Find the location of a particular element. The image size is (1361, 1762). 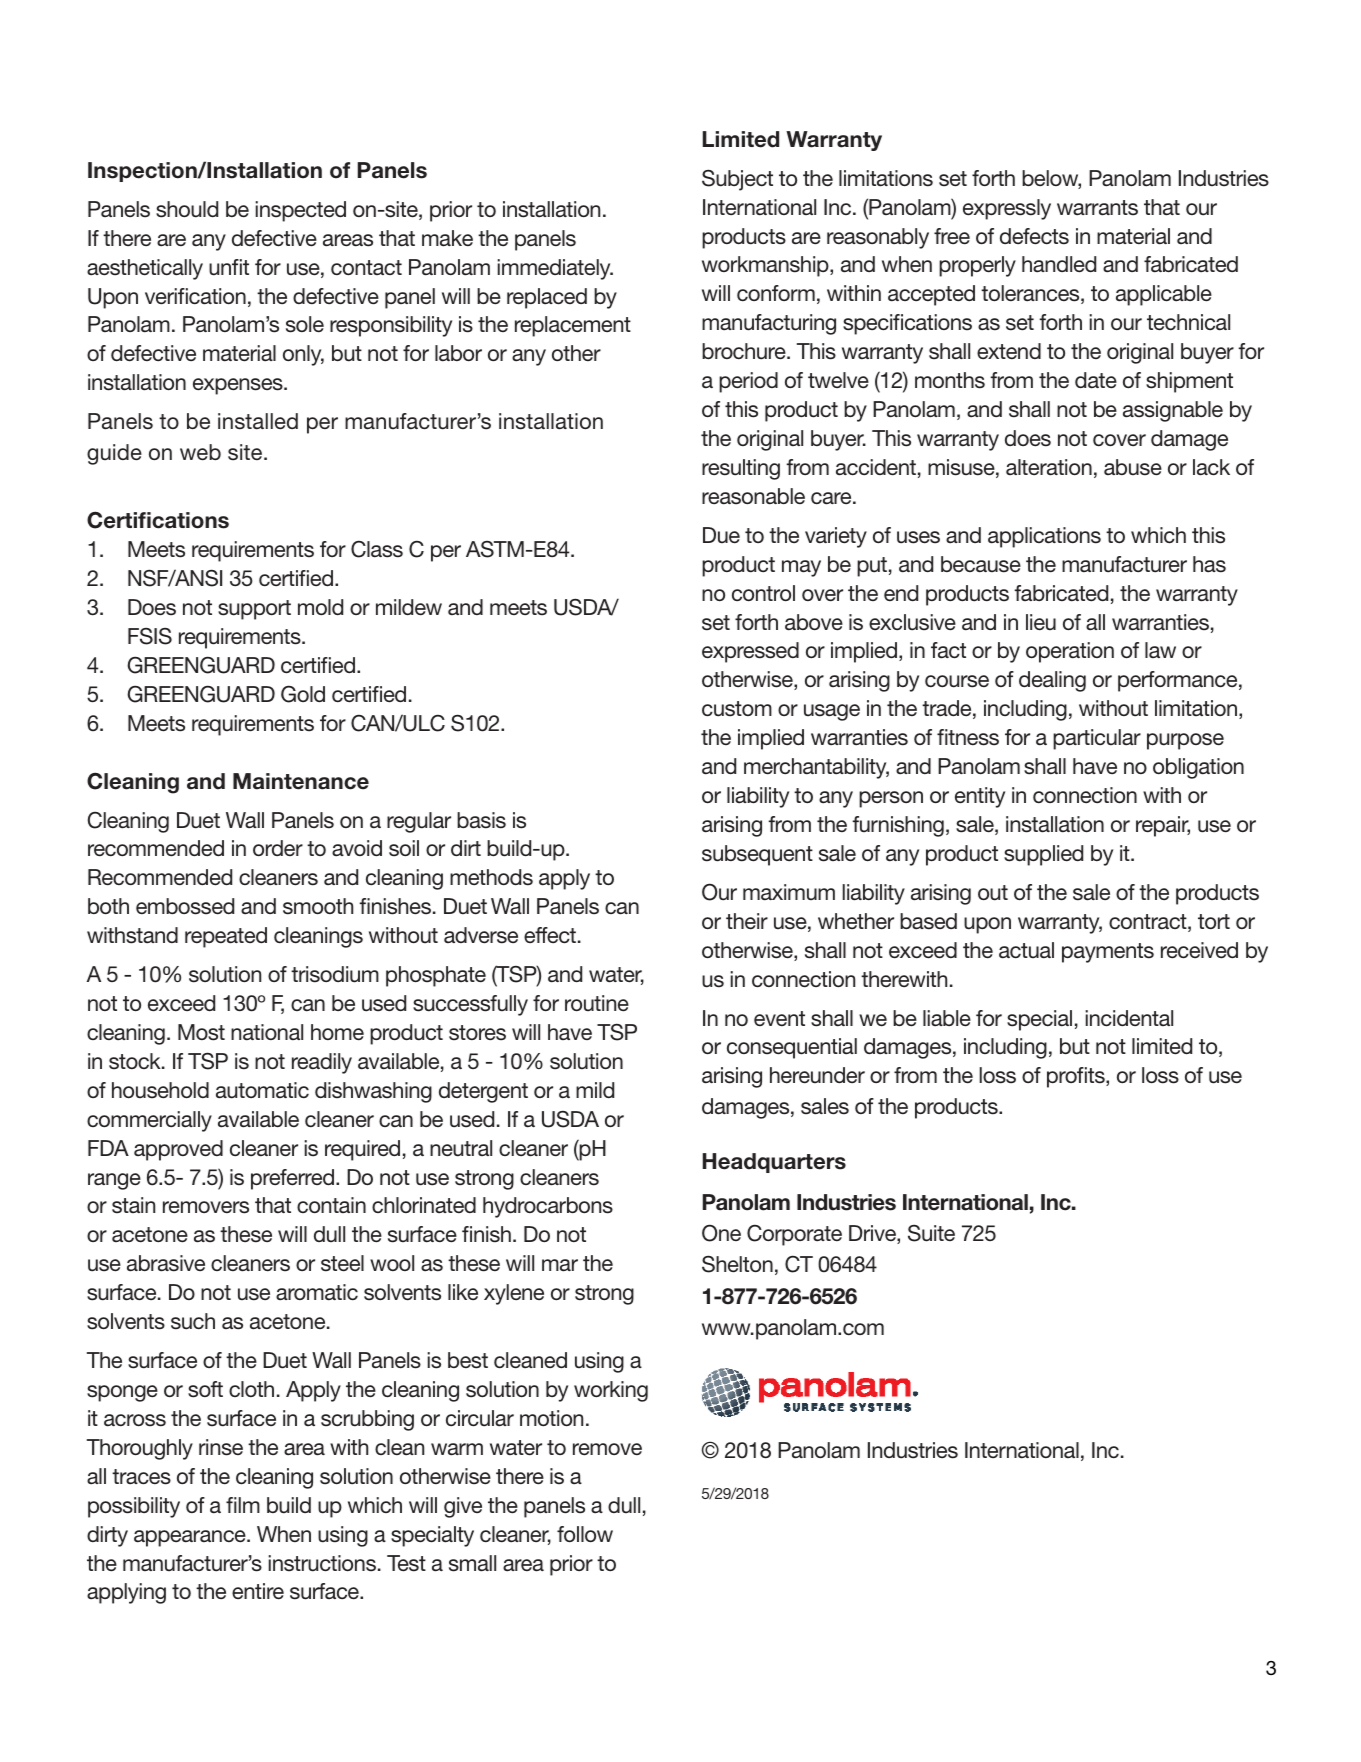

embossed is located at coordinates (185, 906).
